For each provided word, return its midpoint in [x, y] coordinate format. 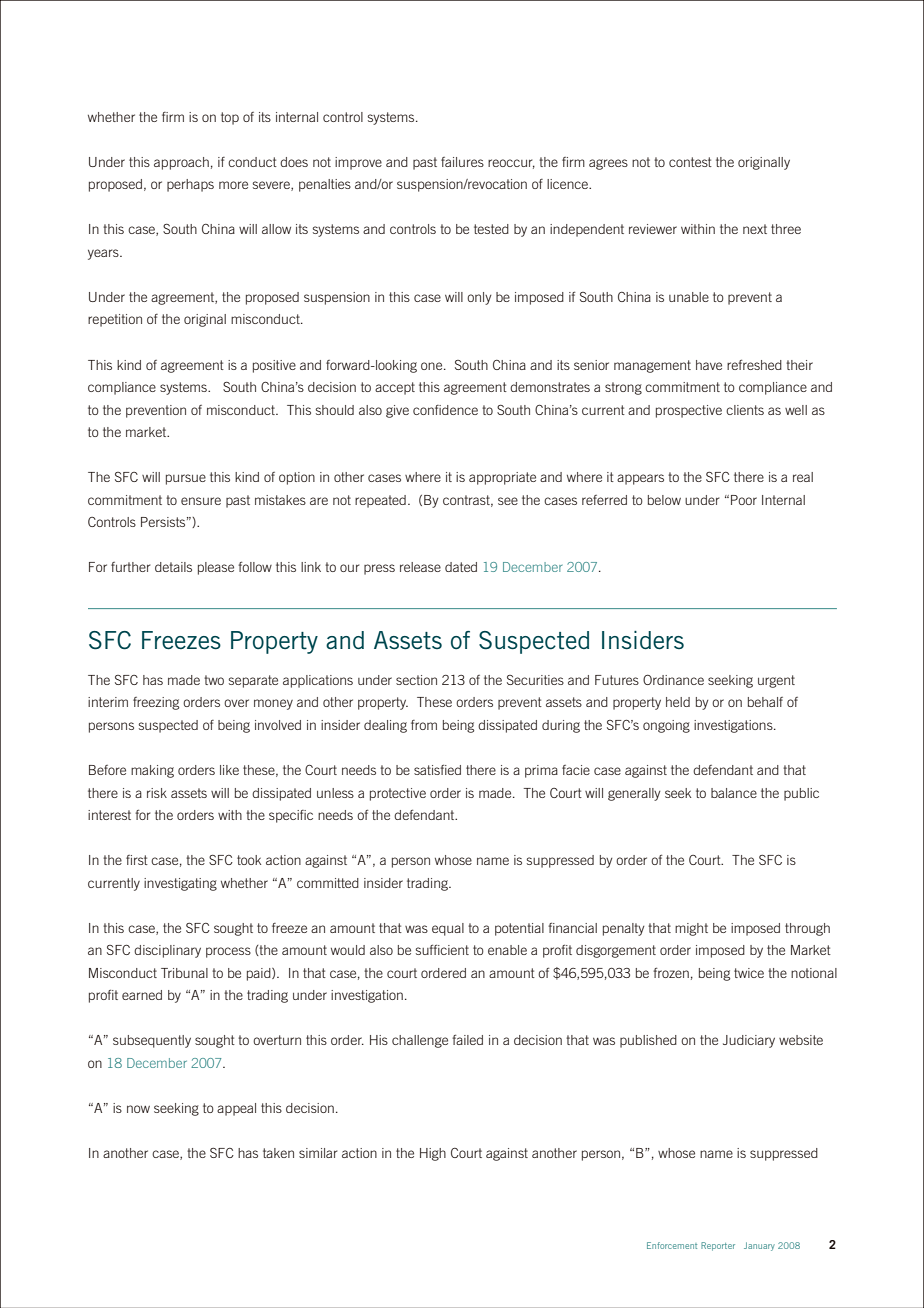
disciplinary [167, 951]
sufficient [442, 949]
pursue [186, 479]
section [416, 680]
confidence [445, 410]
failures [462, 162]
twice [749, 973]
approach [181, 163]
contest [690, 162]
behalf [765, 702]
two [214, 680]
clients [745, 410]
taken [278, 1153]
